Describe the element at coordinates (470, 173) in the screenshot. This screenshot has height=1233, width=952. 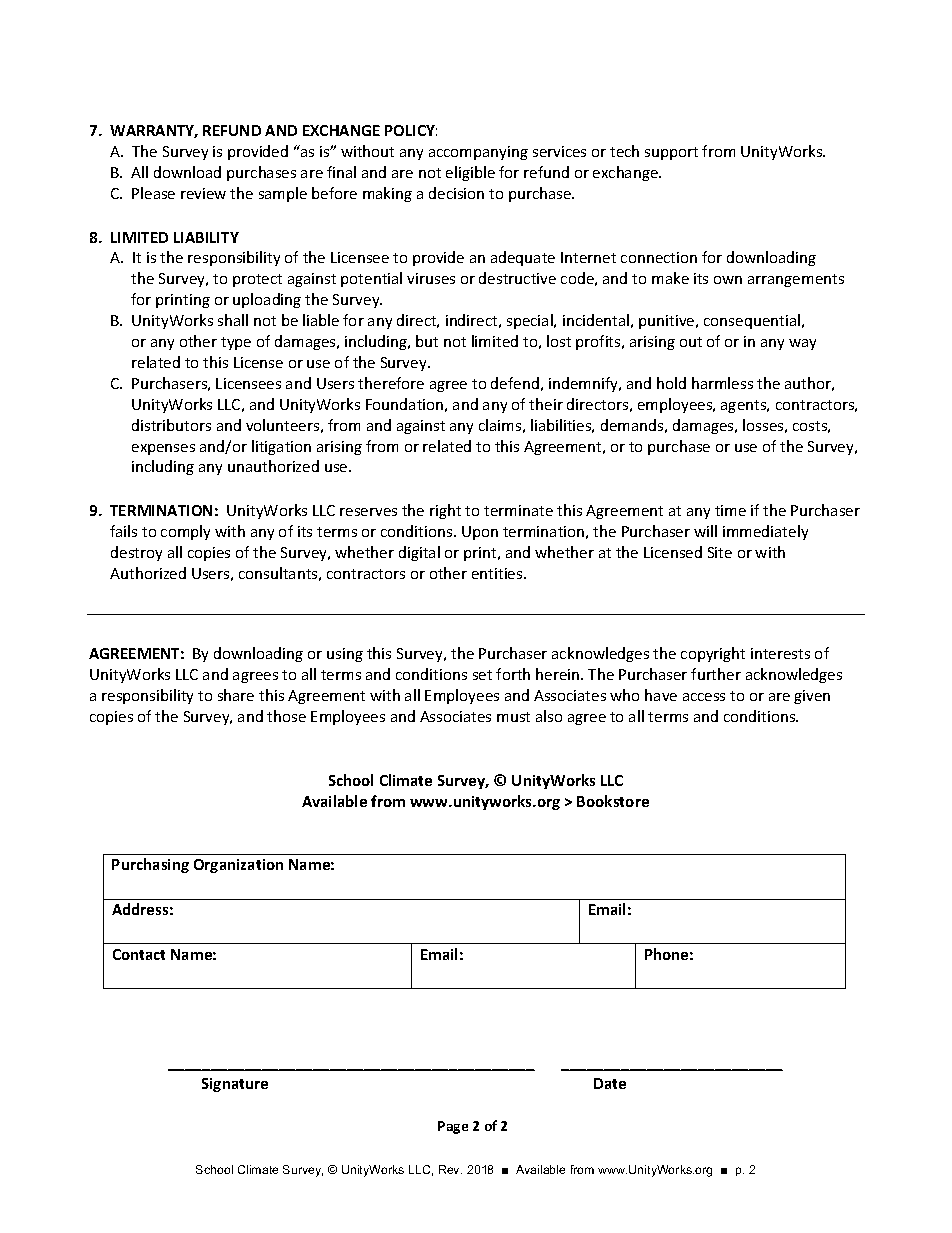
I see `eligible` at that location.
